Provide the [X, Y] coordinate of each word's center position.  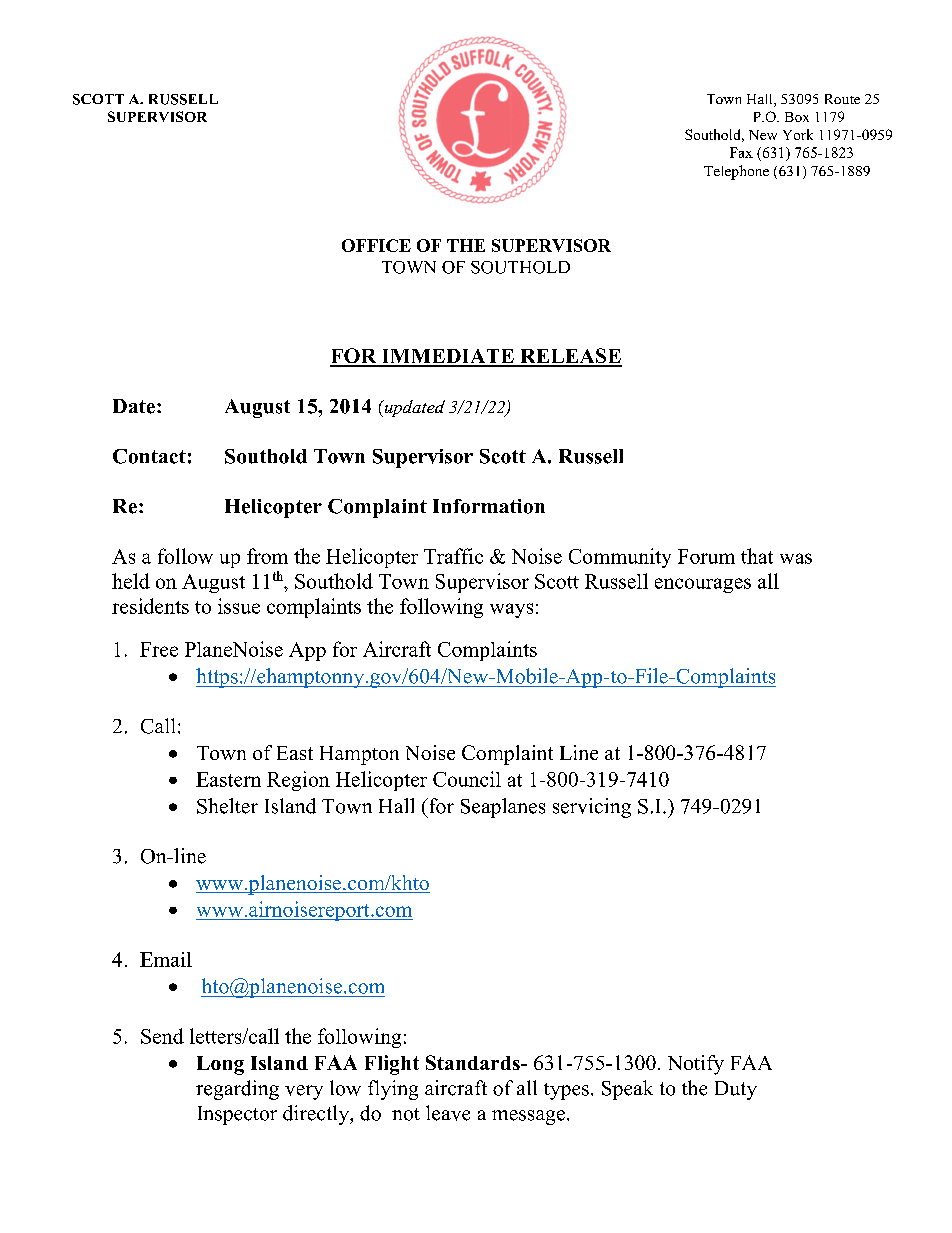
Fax [741, 152]
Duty [736, 1090]
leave [448, 1113]
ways [511, 610]
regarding [237, 1090]
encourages [703, 585]
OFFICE [376, 245]
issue [239, 606]
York [798, 134]
